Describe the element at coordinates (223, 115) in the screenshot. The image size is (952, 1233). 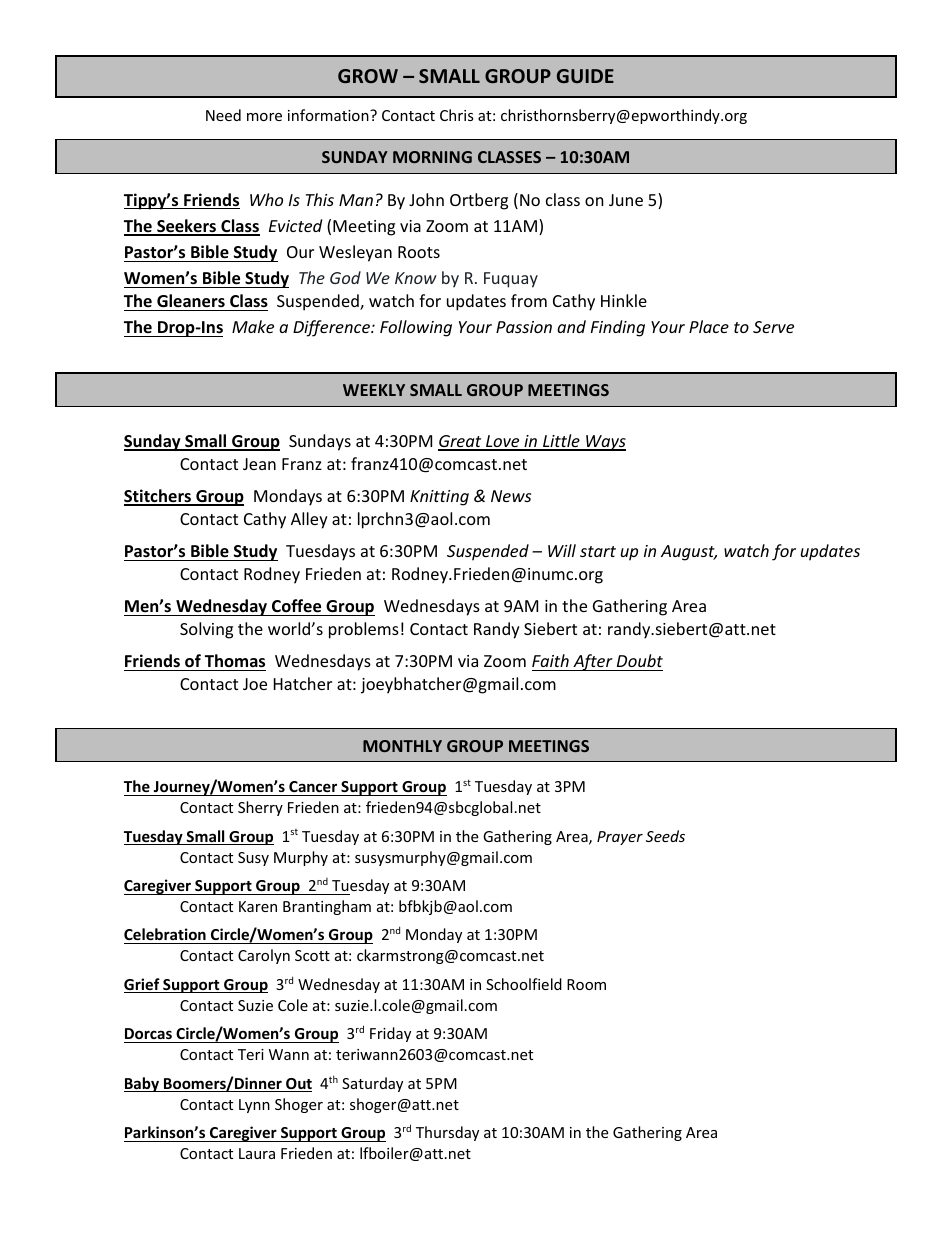
I see `Need` at that location.
